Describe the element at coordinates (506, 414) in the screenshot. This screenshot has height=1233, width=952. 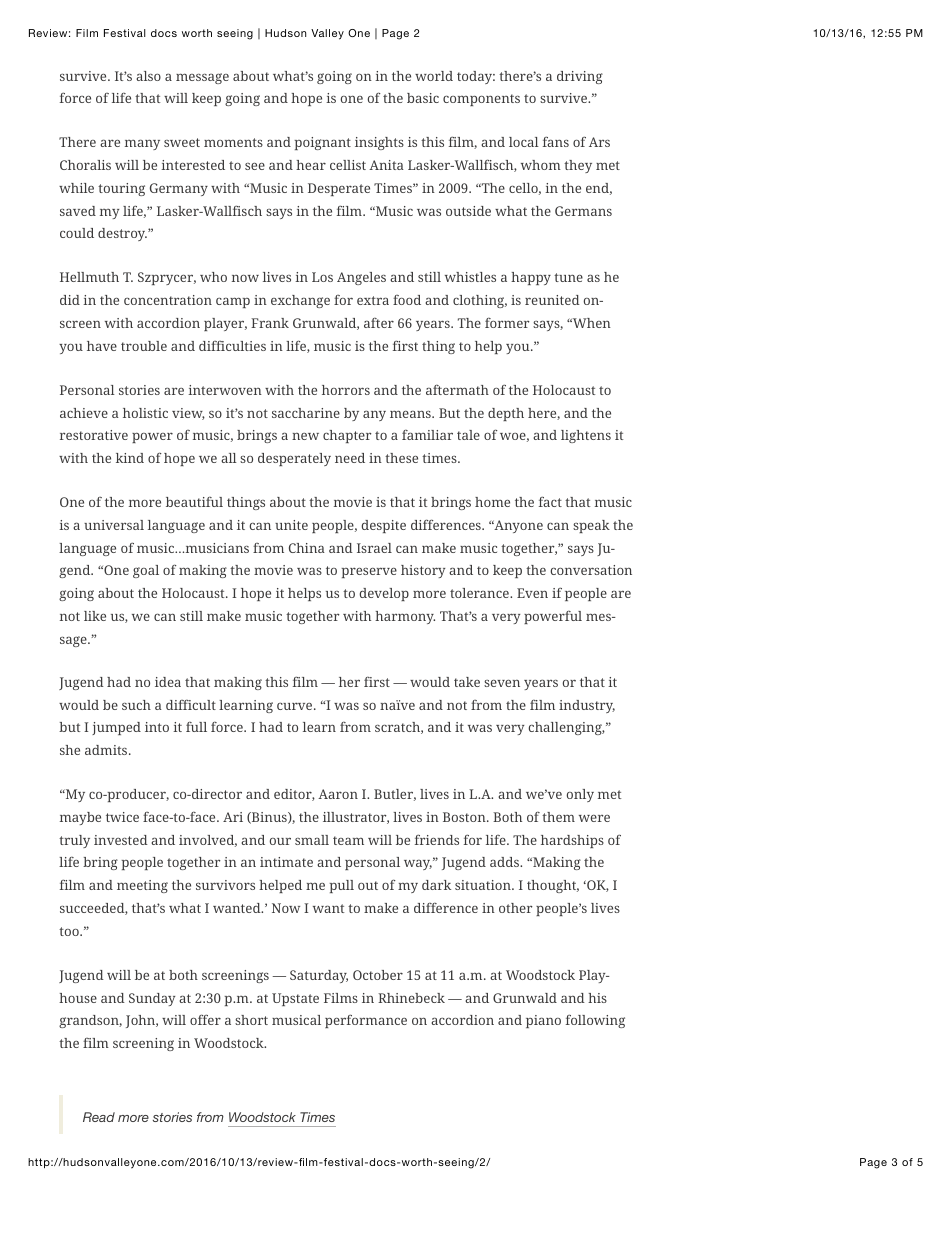
I see `depth` at that location.
